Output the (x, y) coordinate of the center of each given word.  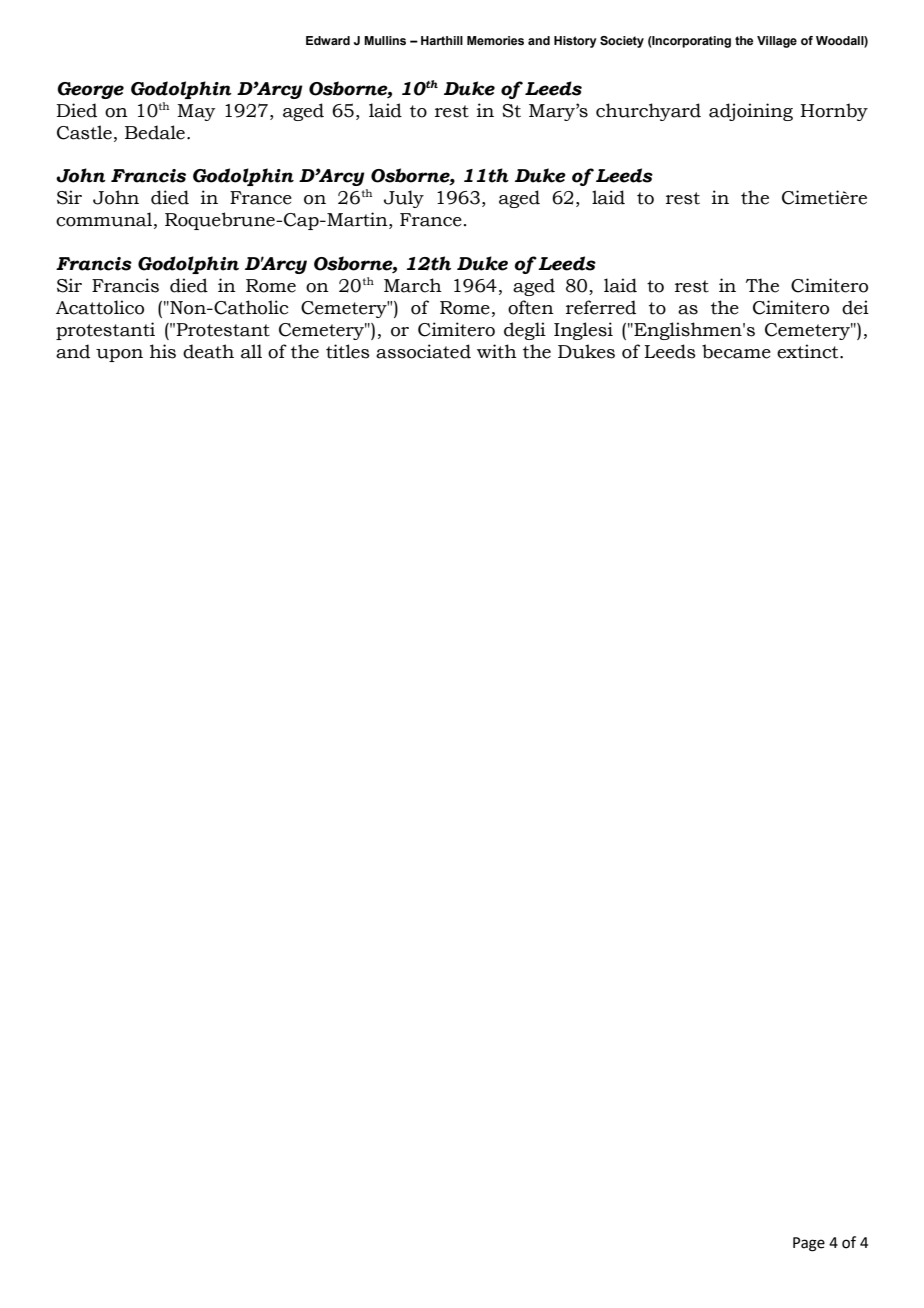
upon (119, 355)
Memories (495, 40)
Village (777, 42)
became (736, 351)
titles (348, 351)
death (208, 351)
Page (809, 1244)
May (196, 112)
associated (423, 351)
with (497, 351)
